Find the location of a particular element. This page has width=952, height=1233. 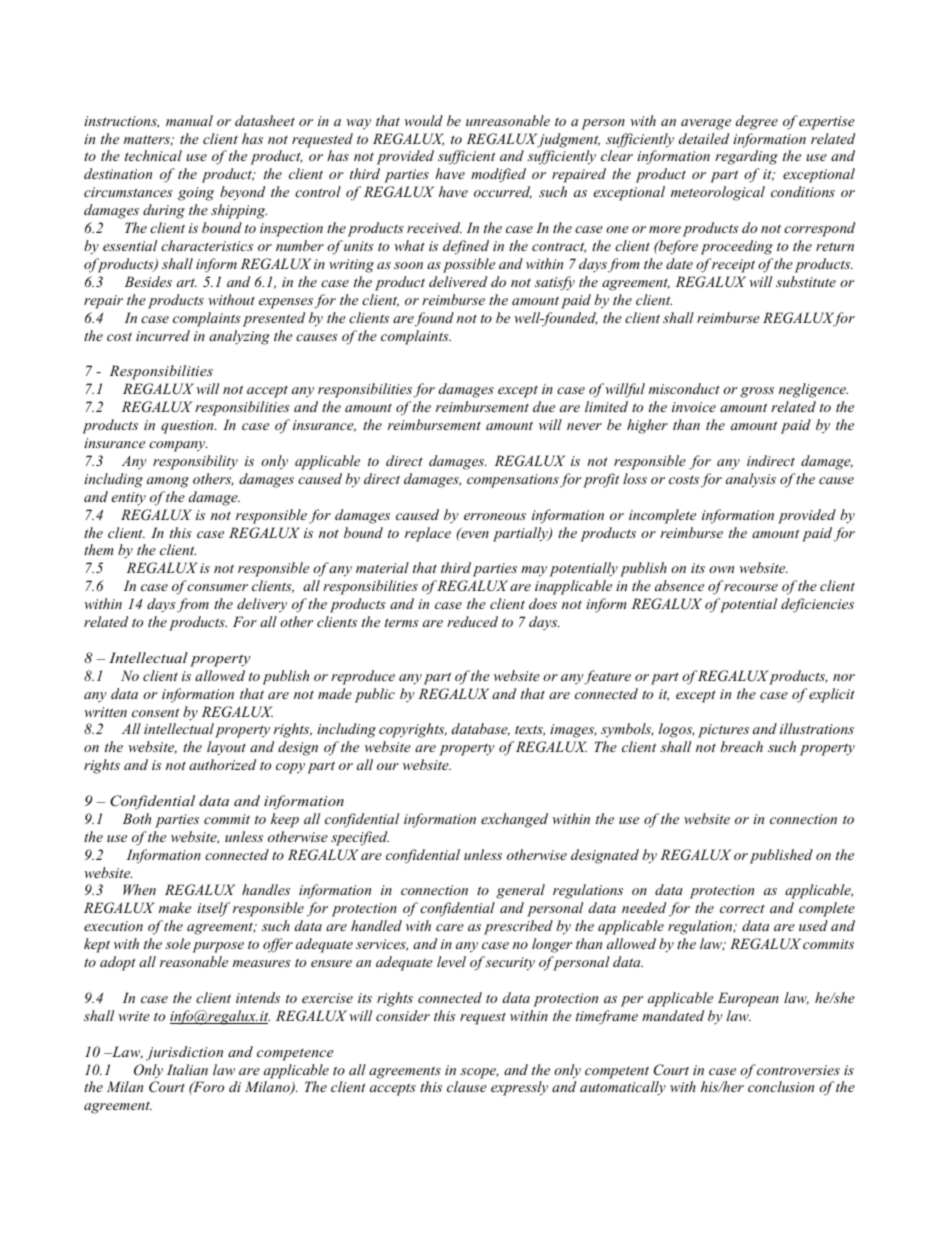

scope is located at coordinates (479, 1073).
